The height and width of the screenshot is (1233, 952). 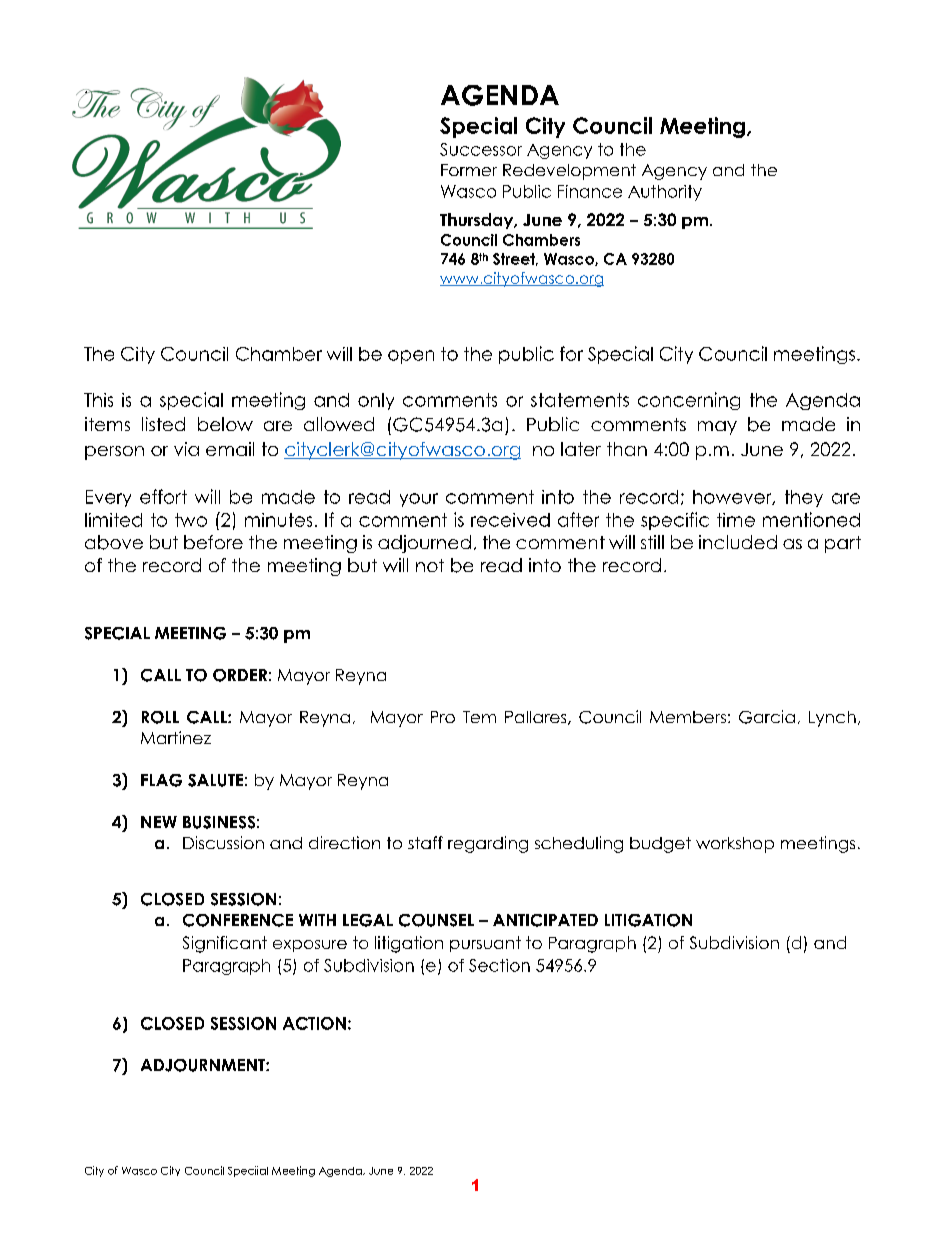 What do you see at coordinates (204, 1065) in the screenshot?
I see `ADJOURNMENT` at bounding box center [204, 1065].
